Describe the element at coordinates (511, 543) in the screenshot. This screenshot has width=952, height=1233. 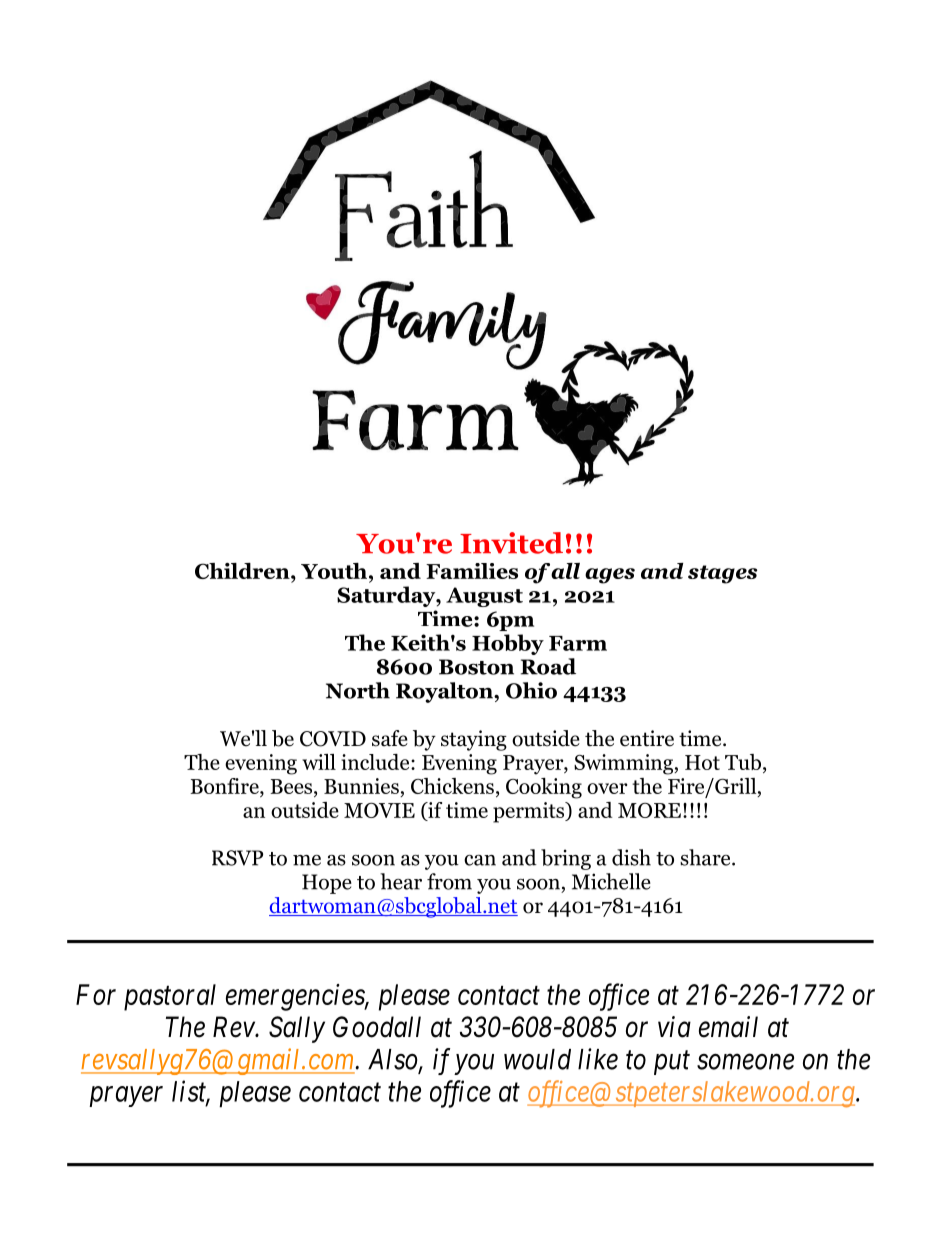
I see `Invited` at that location.
